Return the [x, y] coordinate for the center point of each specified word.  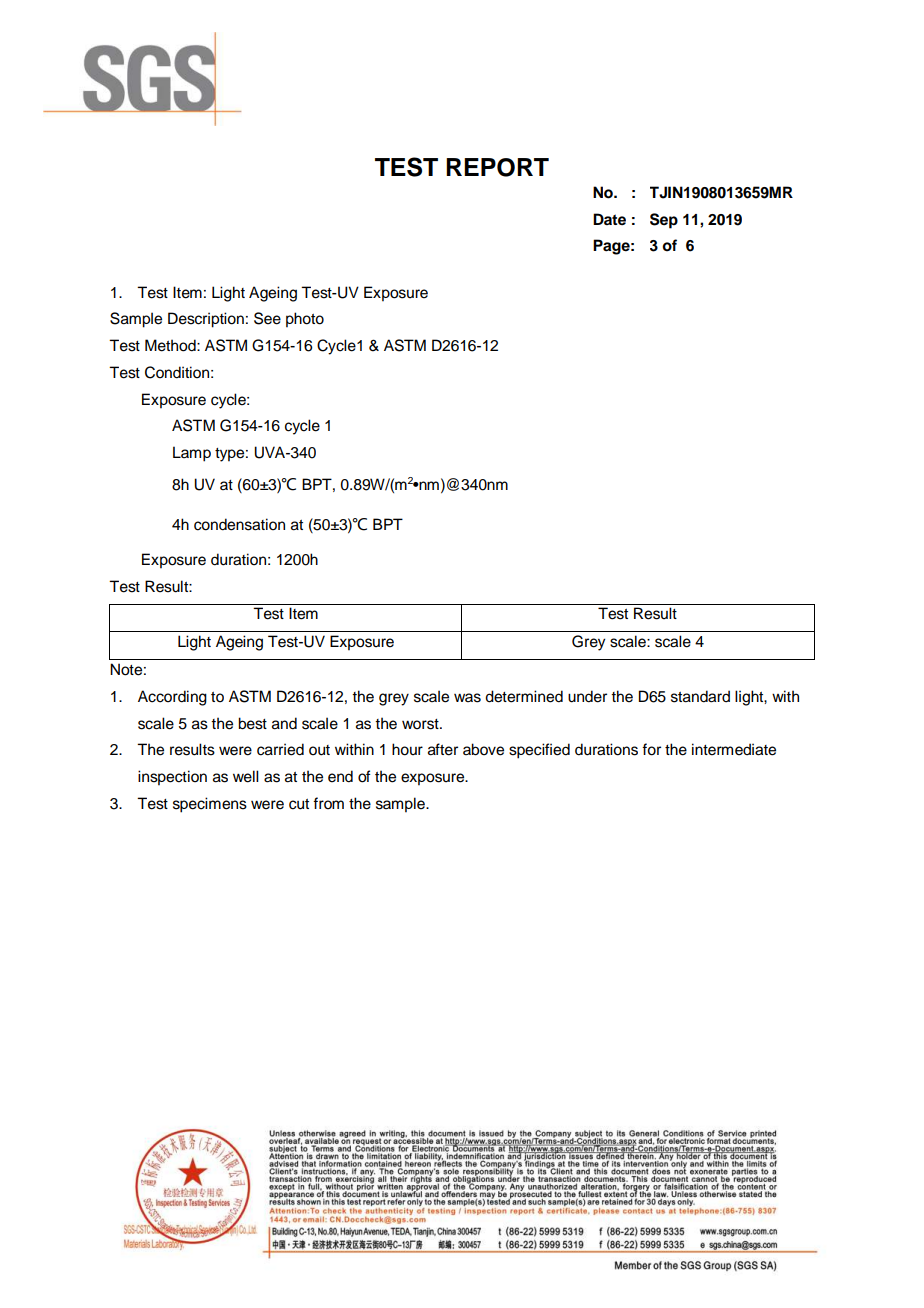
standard [700, 696]
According [172, 698]
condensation [239, 524]
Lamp [192, 454]
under [587, 696]
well [246, 776]
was [467, 698]
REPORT [497, 167]
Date [609, 219]
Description [206, 320]
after [443, 749]
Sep [664, 221]
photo [305, 320]
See [267, 318]
